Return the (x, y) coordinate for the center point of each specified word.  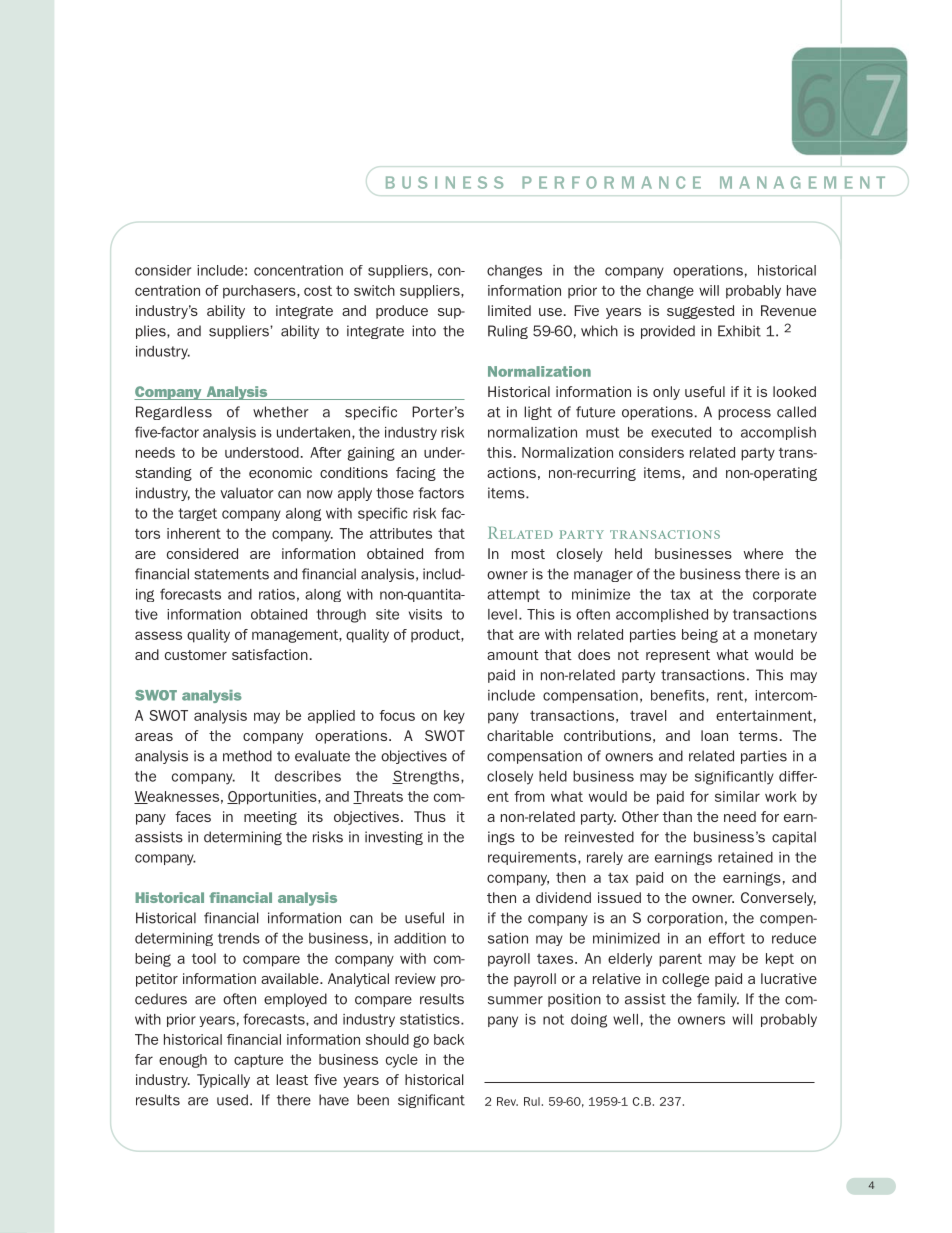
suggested (700, 312)
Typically (223, 1081)
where (763, 553)
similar (737, 796)
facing (416, 474)
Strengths (427, 777)
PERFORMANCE (611, 182)
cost (318, 290)
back (449, 1039)
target (197, 514)
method (247, 756)
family (718, 1000)
